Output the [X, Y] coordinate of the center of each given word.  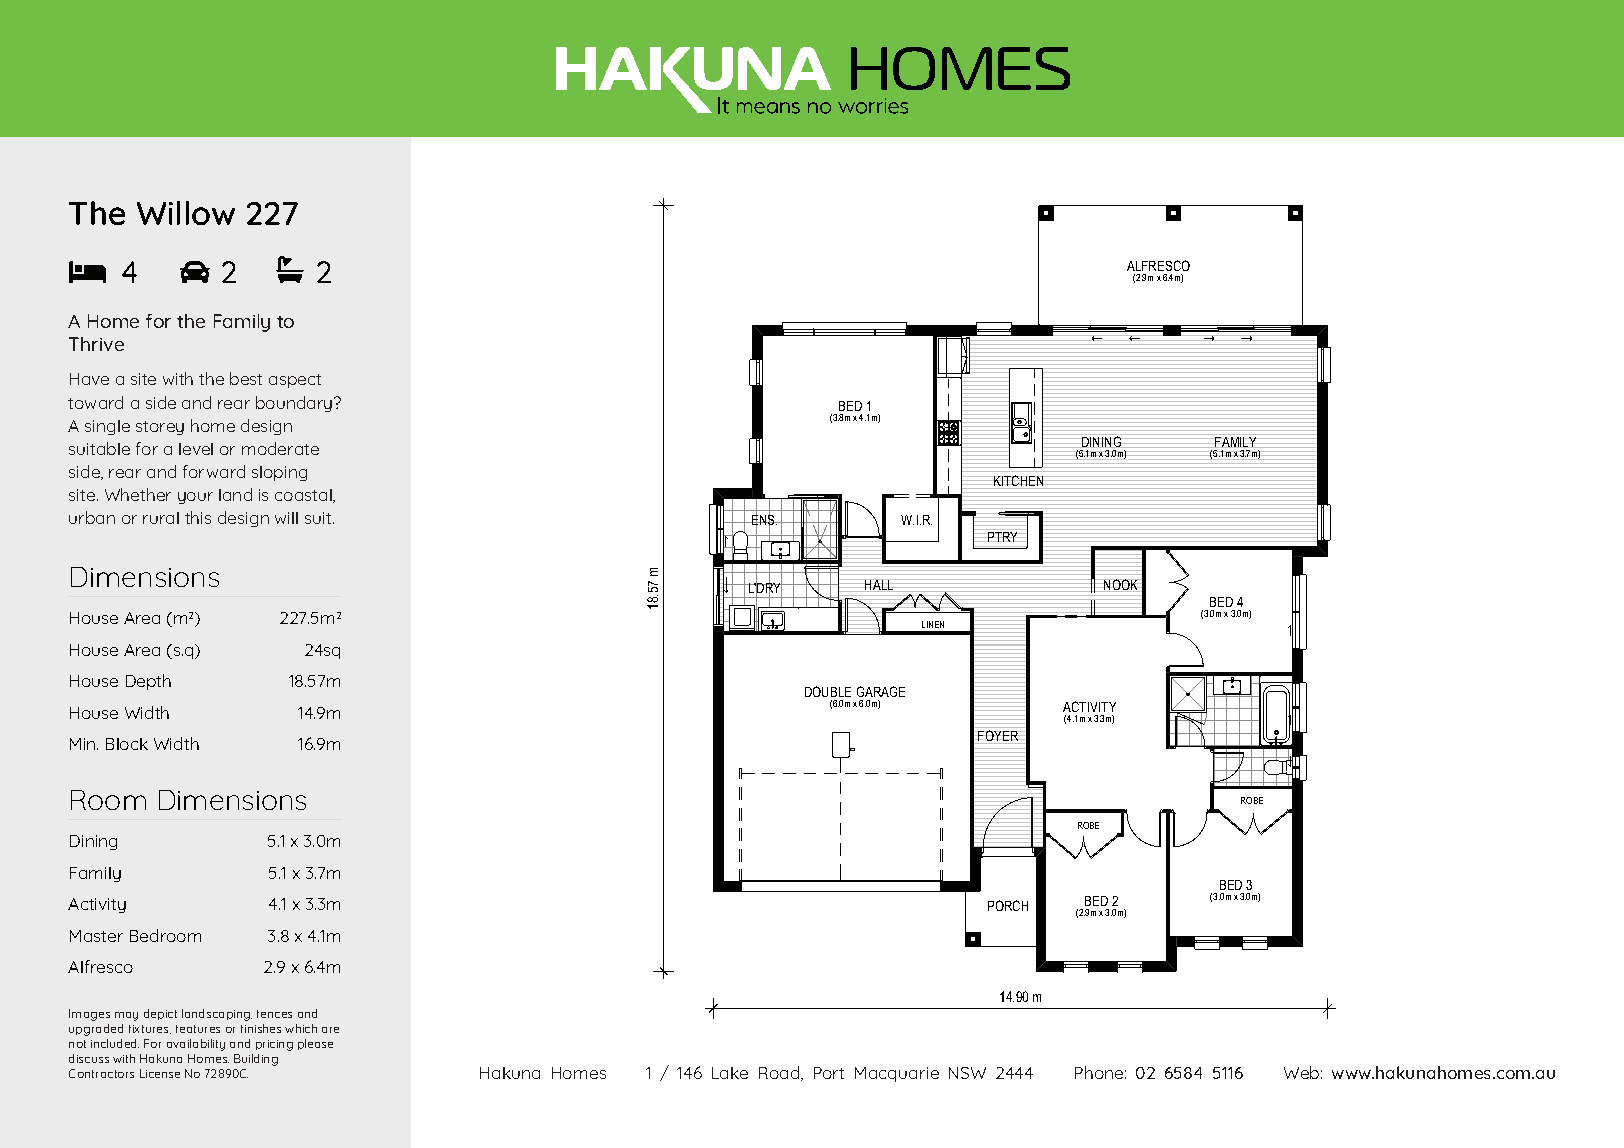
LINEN [933, 624]
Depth [148, 682]
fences [274, 1014]
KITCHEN [1018, 480]
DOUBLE [828, 691]
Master [96, 936]
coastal [303, 495]
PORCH [1008, 905]
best [246, 378]
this [198, 517]
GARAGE [881, 691]
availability [196, 1045]
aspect [295, 381]
